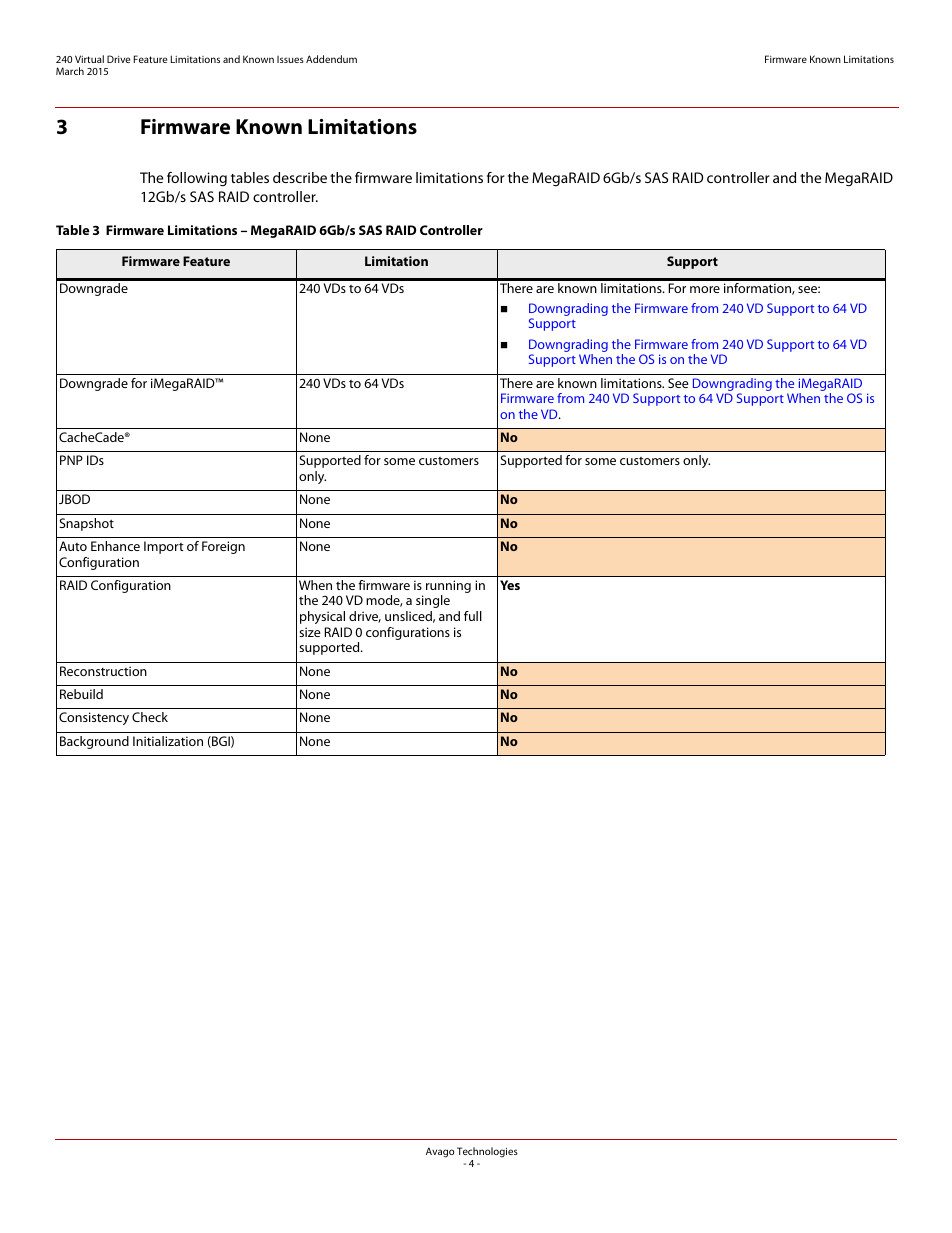 The height and width of the document is (1233, 952). What do you see at coordinates (510, 585) in the document?
I see `Yes` at bounding box center [510, 585].
